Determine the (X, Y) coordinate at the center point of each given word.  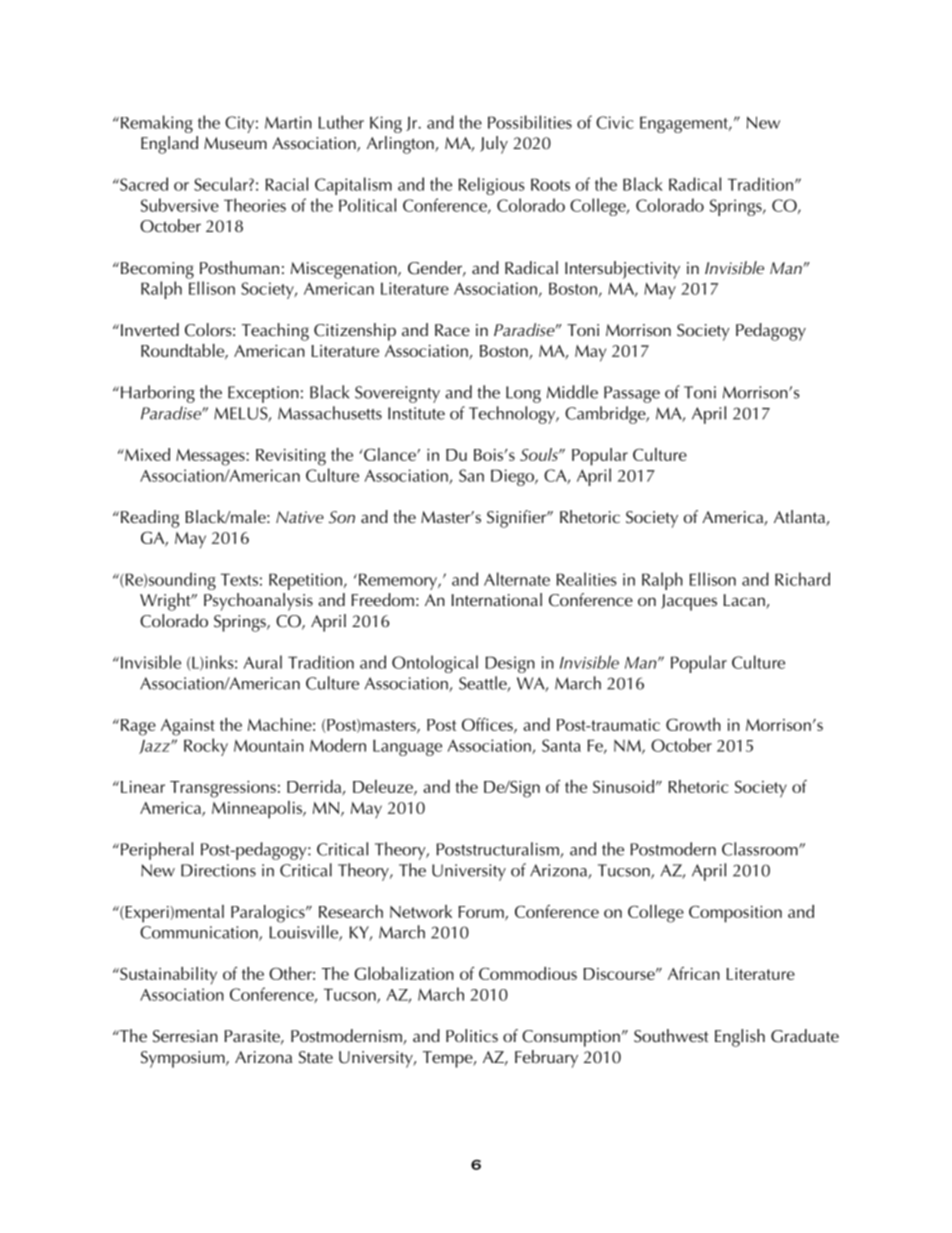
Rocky (206, 747)
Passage (632, 394)
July (494, 145)
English (740, 1038)
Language (407, 747)
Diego (513, 477)
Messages (211, 457)
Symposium (184, 1059)
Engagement (685, 124)
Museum (235, 143)
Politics (472, 1035)
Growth (693, 724)
